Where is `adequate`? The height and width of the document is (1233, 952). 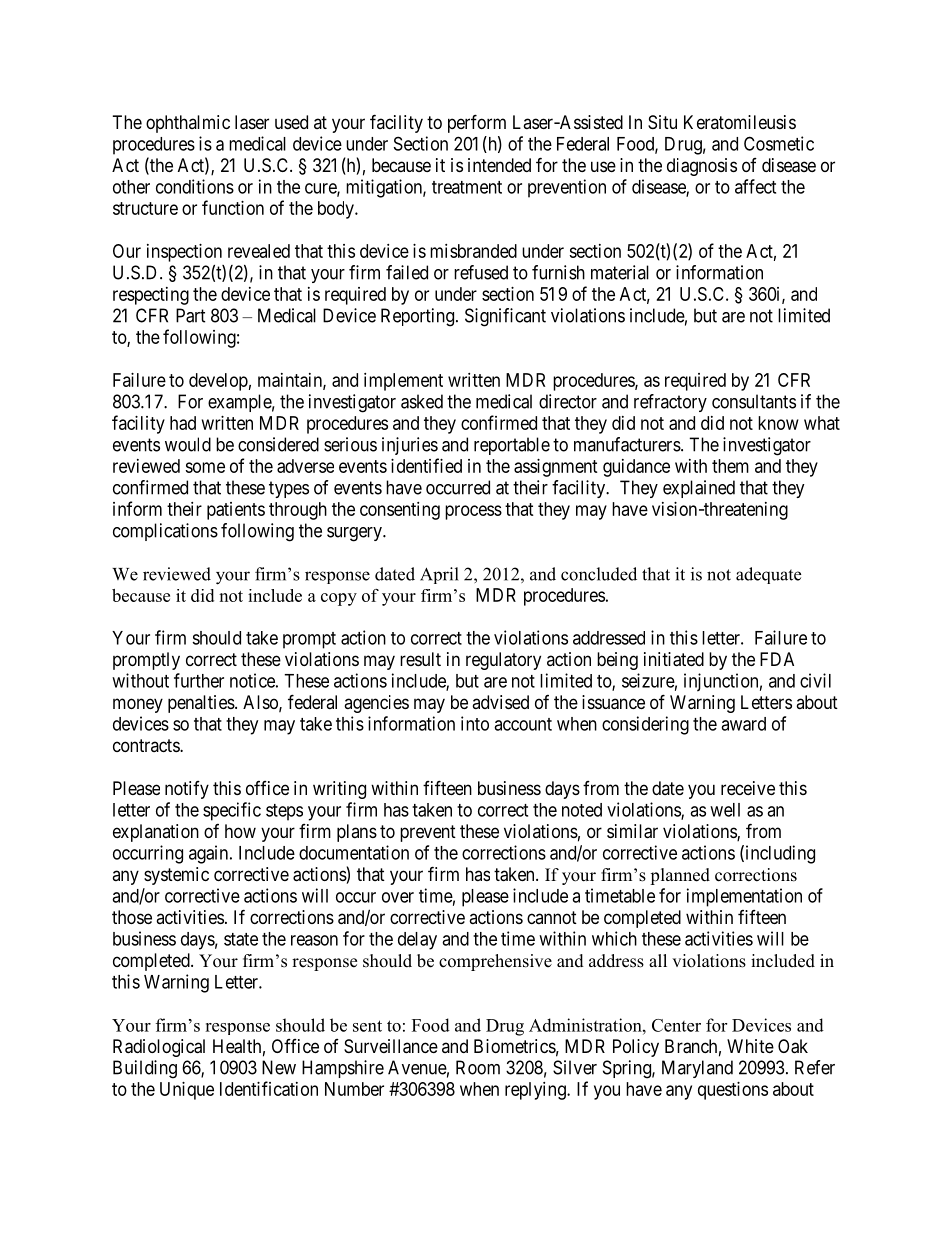
adequate is located at coordinates (768, 575).
